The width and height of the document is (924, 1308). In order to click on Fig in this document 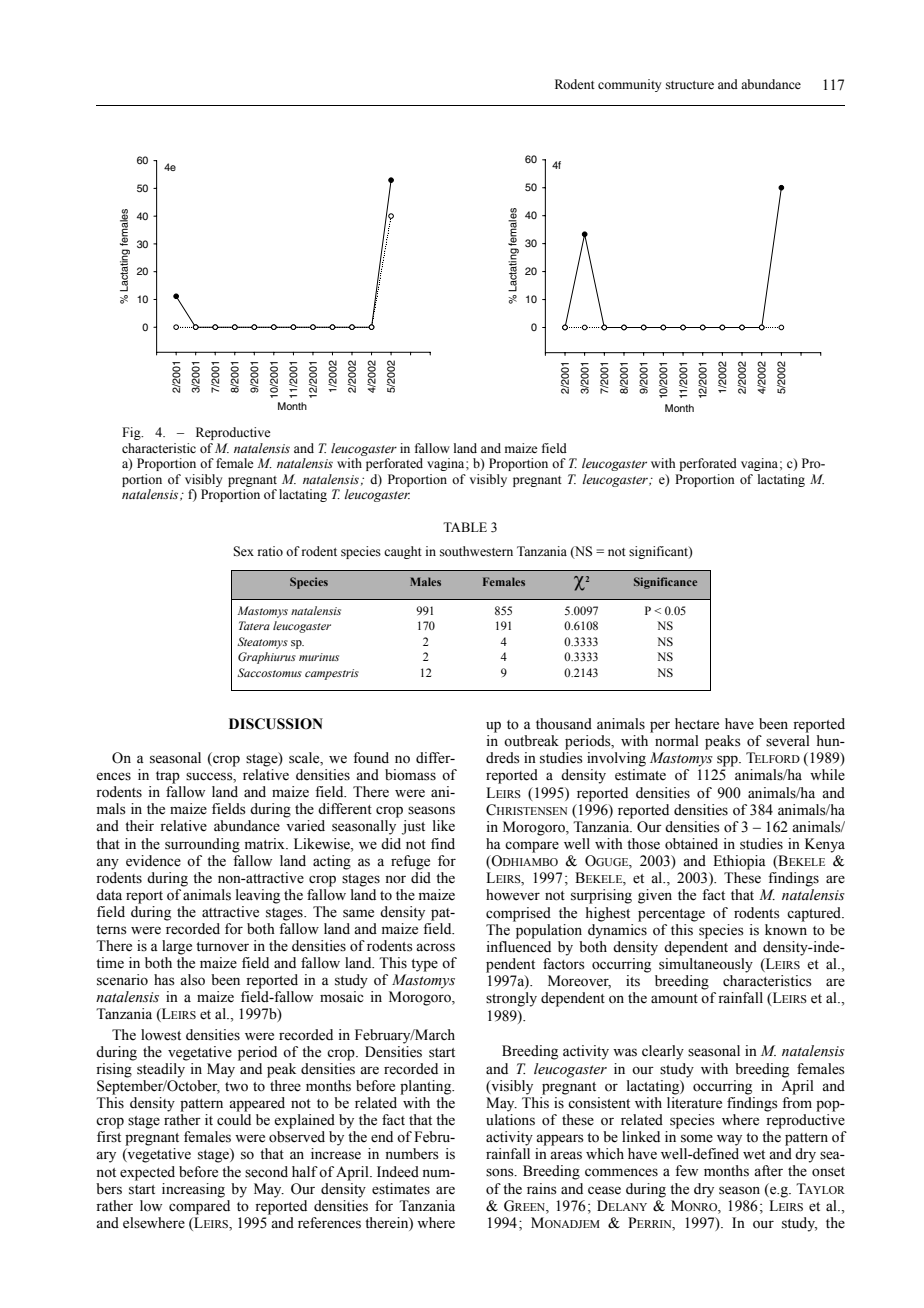, I will do `click(132, 433)`.
